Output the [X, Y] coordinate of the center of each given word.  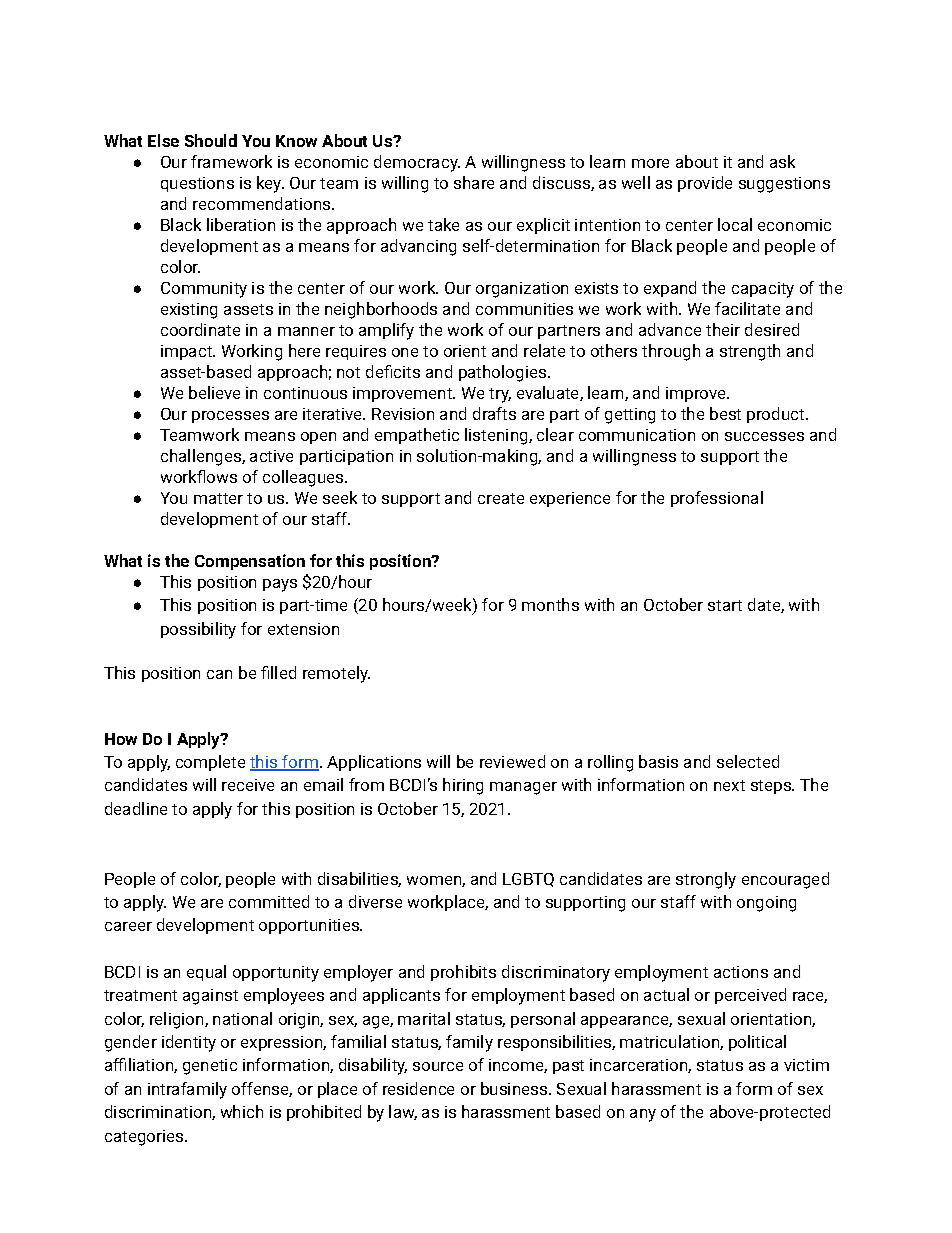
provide [705, 184]
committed [269, 901]
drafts [494, 413]
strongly [706, 880]
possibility [198, 630]
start [725, 605]
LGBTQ [528, 880]
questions [197, 184]
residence [418, 1088]
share [474, 182]
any [643, 1115]
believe [214, 392]
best [725, 413]
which [242, 1111]
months [550, 604]
